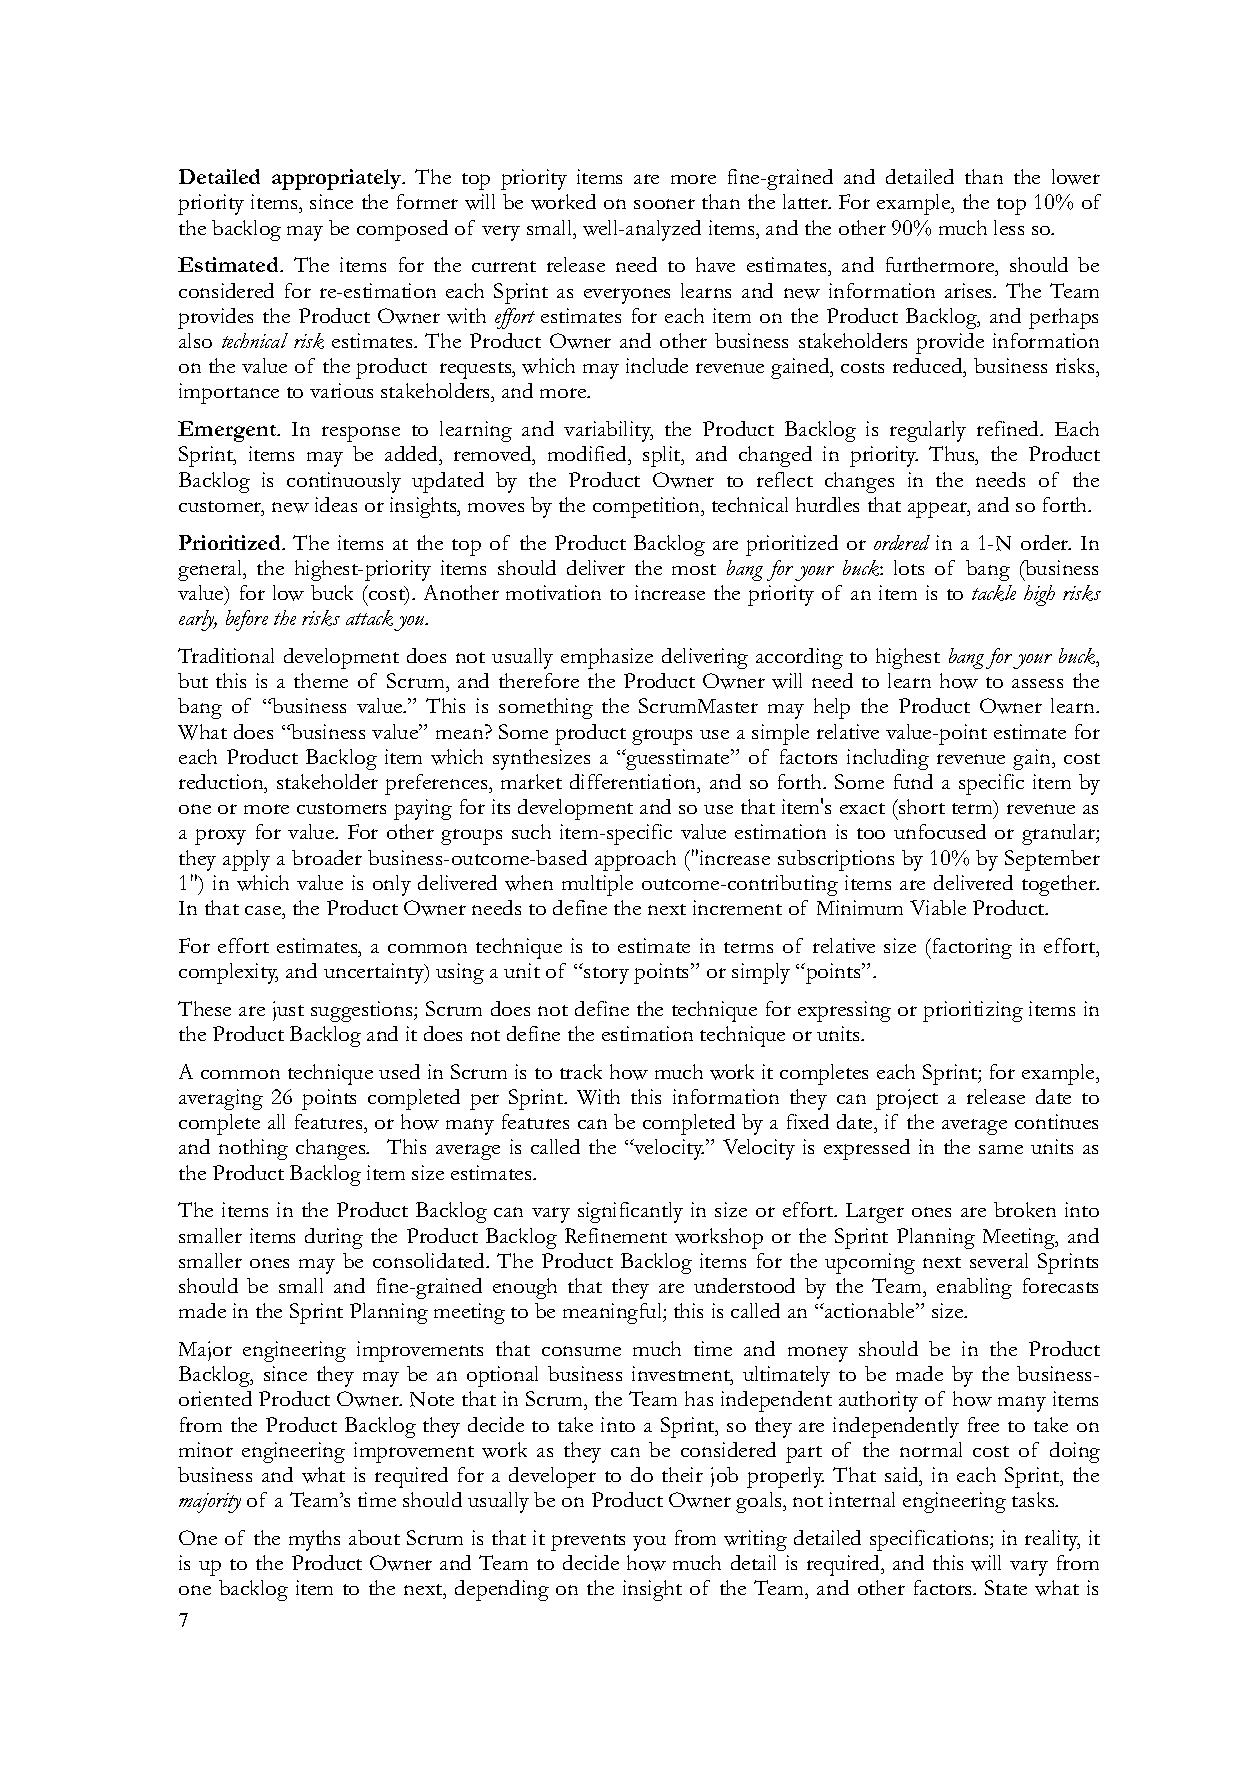 The image size is (1249, 1768). I want to click on less, so click(1009, 227).
